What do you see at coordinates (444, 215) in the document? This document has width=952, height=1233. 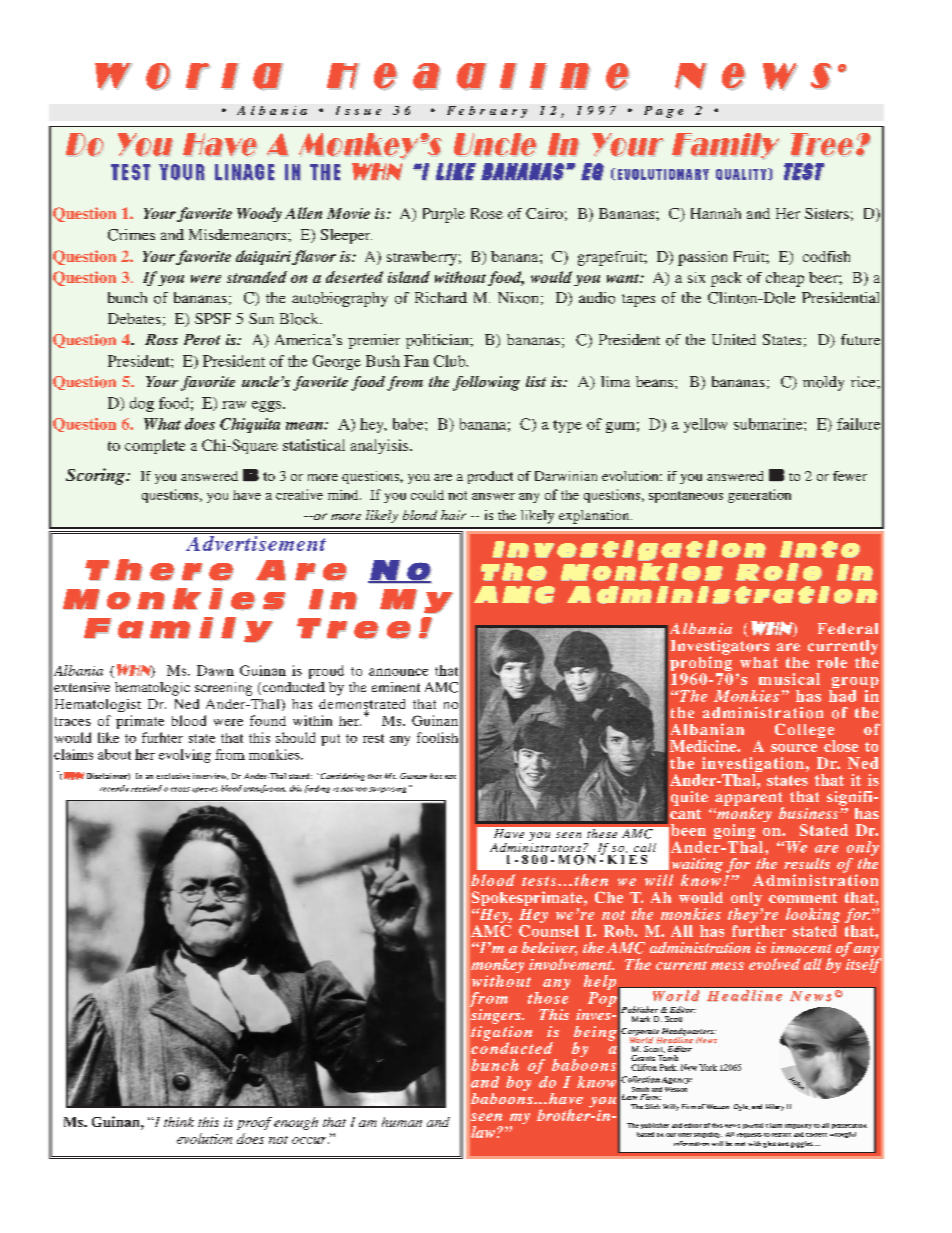 I see `Purple` at bounding box center [444, 215].
